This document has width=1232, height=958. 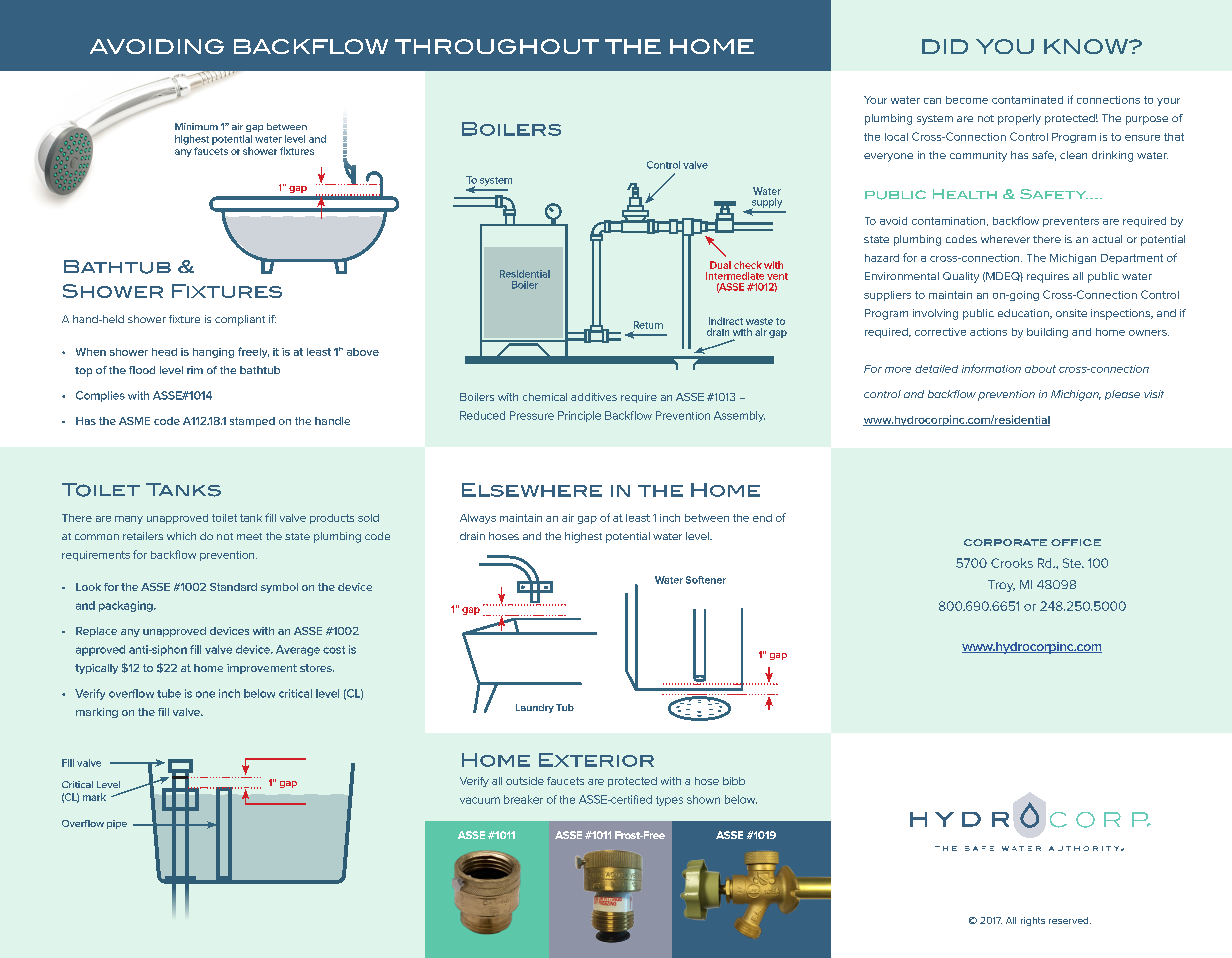 I want to click on please, so click(x=1122, y=395).
